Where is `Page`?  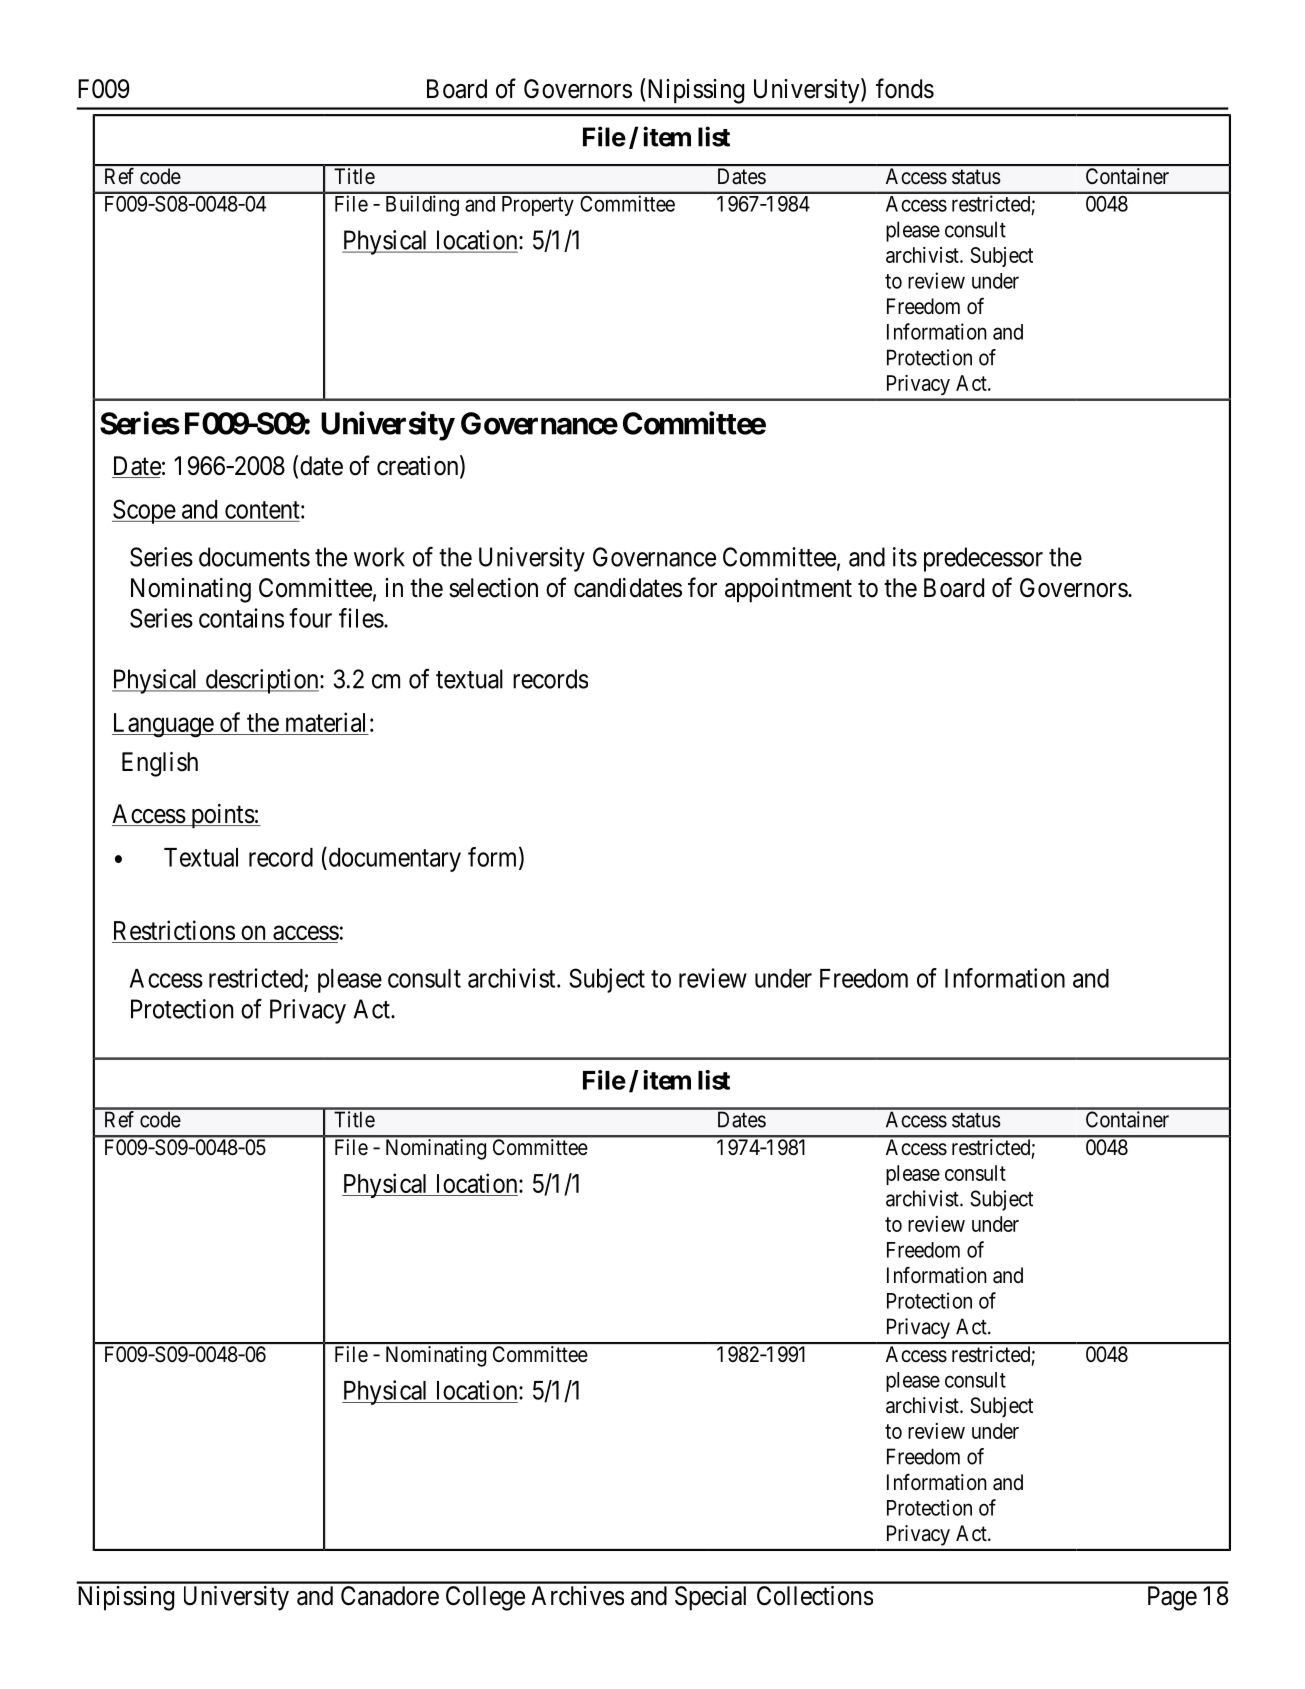
Page is located at coordinates (1172, 1598).
